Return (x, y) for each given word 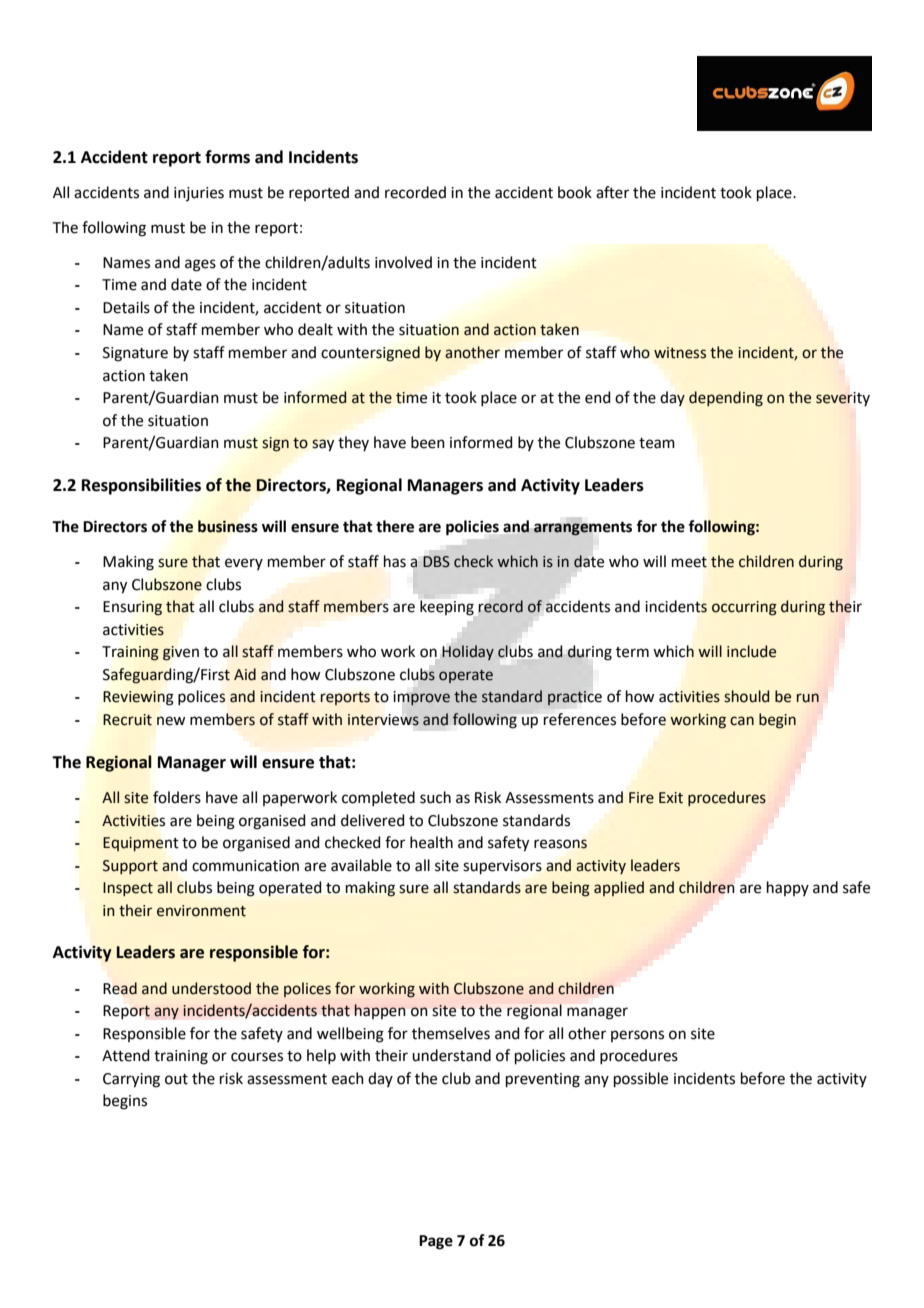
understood (211, 988)
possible (641, 1079)
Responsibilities (141, 486)
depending (726, 399)
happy (788, 888)
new (171, 721)
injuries (199, 194)
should (746, 696)
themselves (451, 1033)
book (575, 192)
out (176, 1079)
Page (436, 1242)
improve (422, 698)
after (612, 192)
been (428, 442)
